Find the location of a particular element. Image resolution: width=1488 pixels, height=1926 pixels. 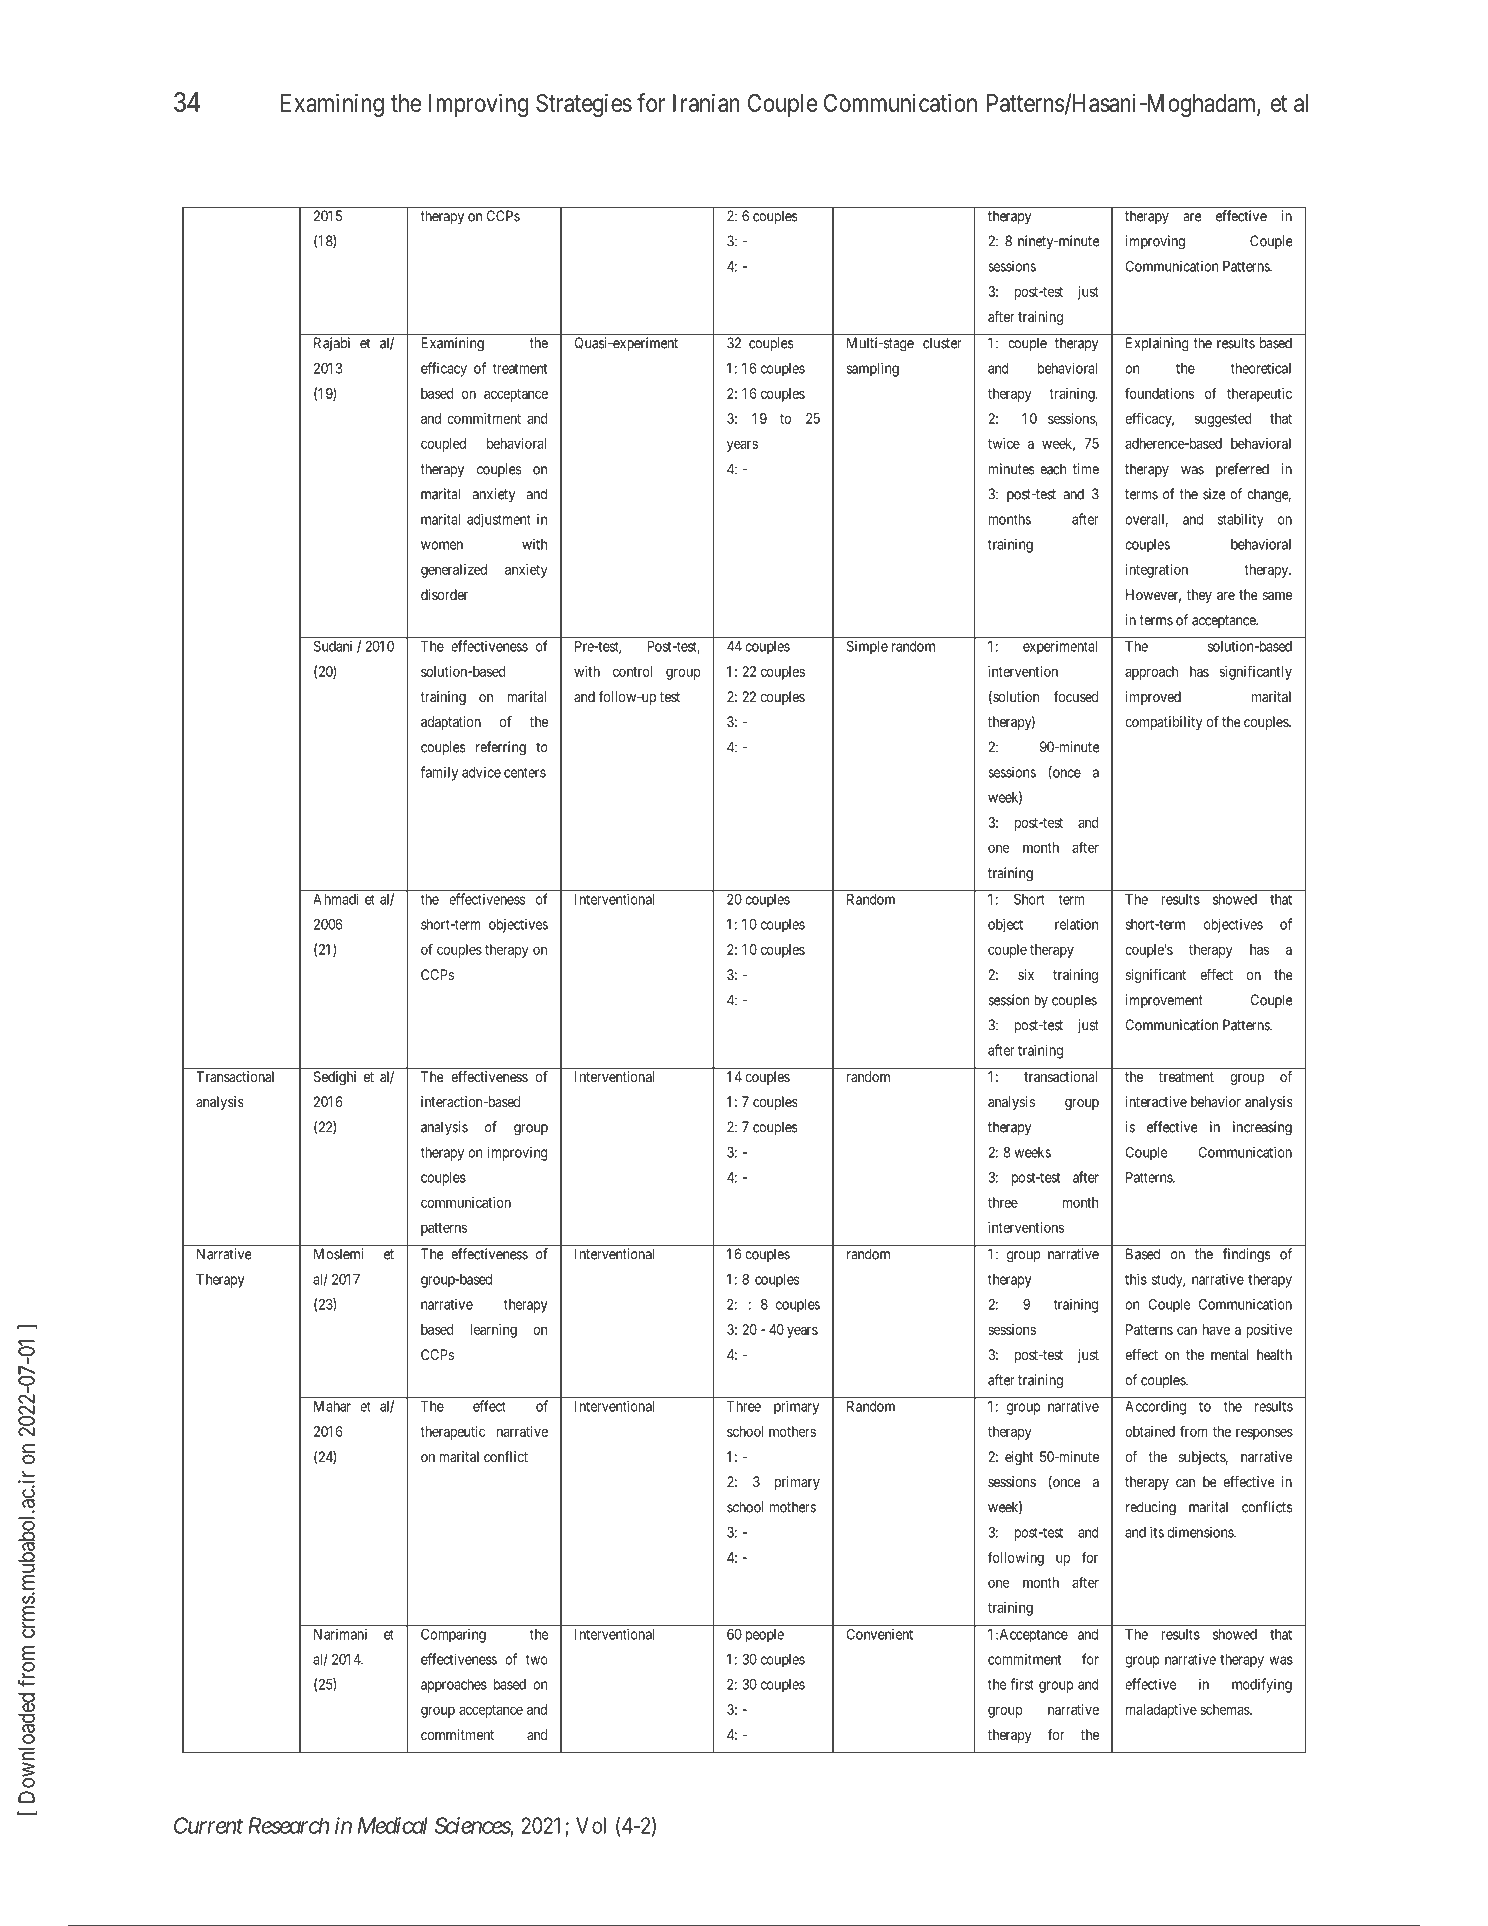

Simple is located at coordinates (867, 648).
